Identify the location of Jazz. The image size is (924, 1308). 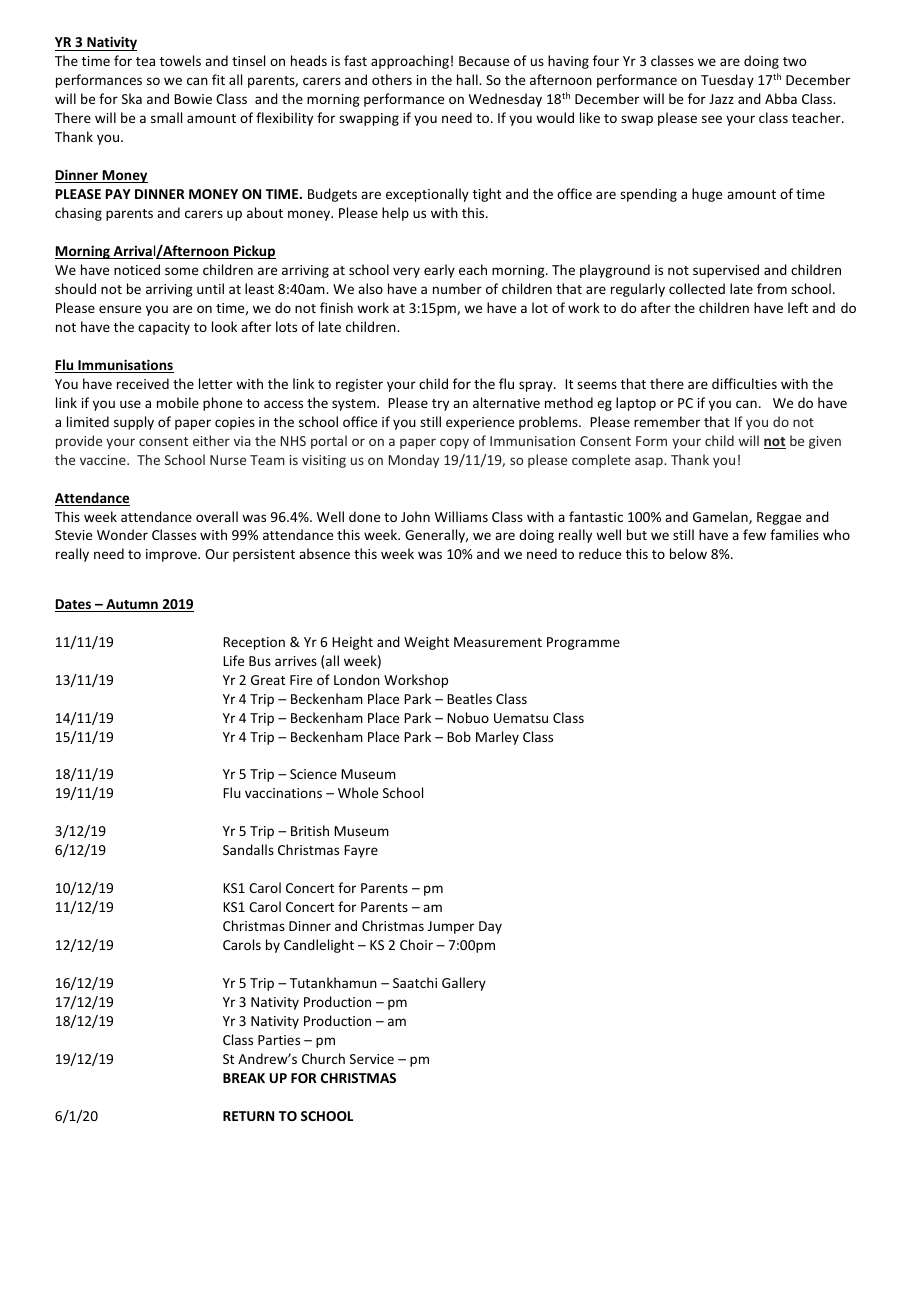
(721, 99).
